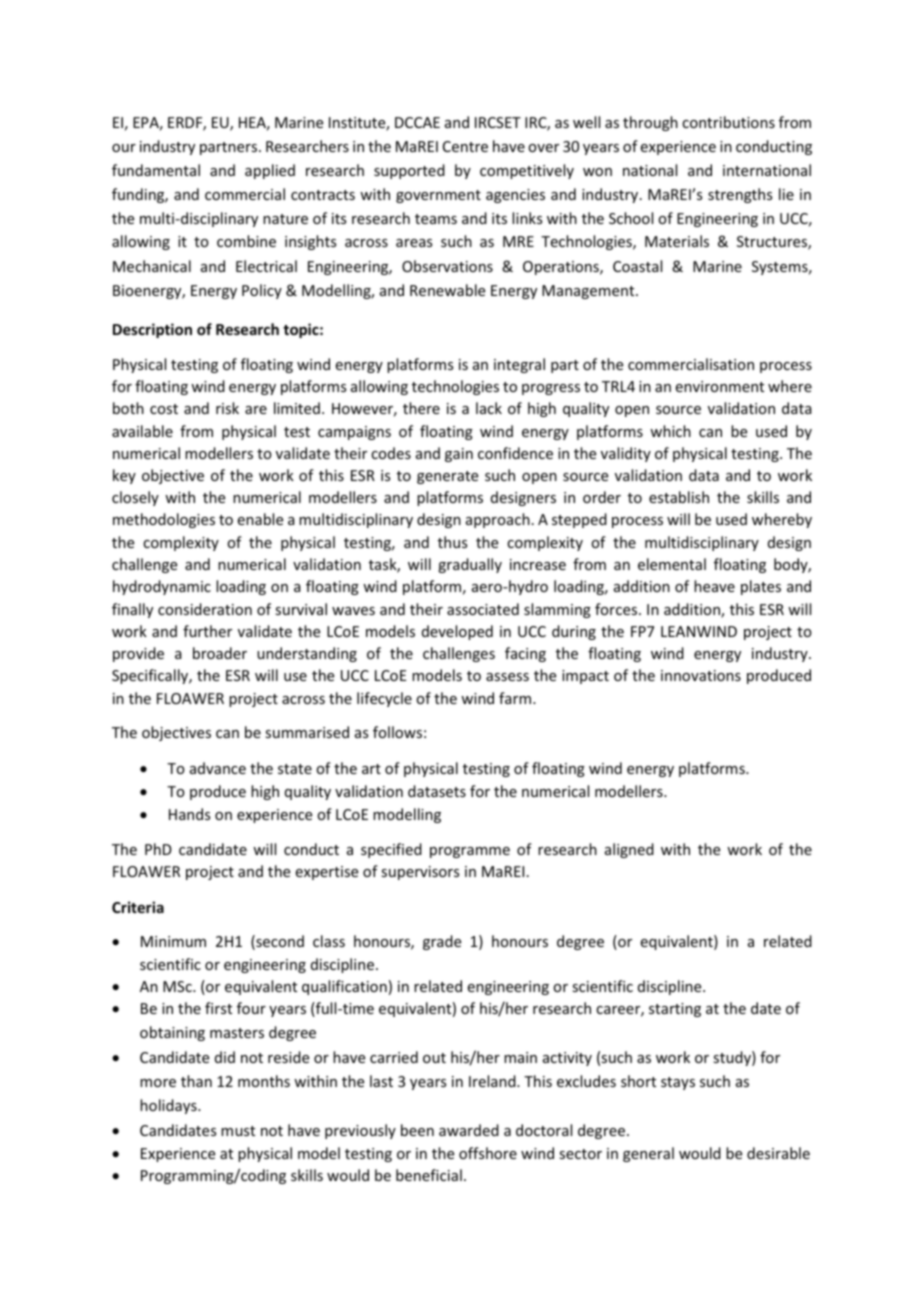  Describe the element at coordinates (189, 814) in the screenshot. I see `Hands` at that location.
